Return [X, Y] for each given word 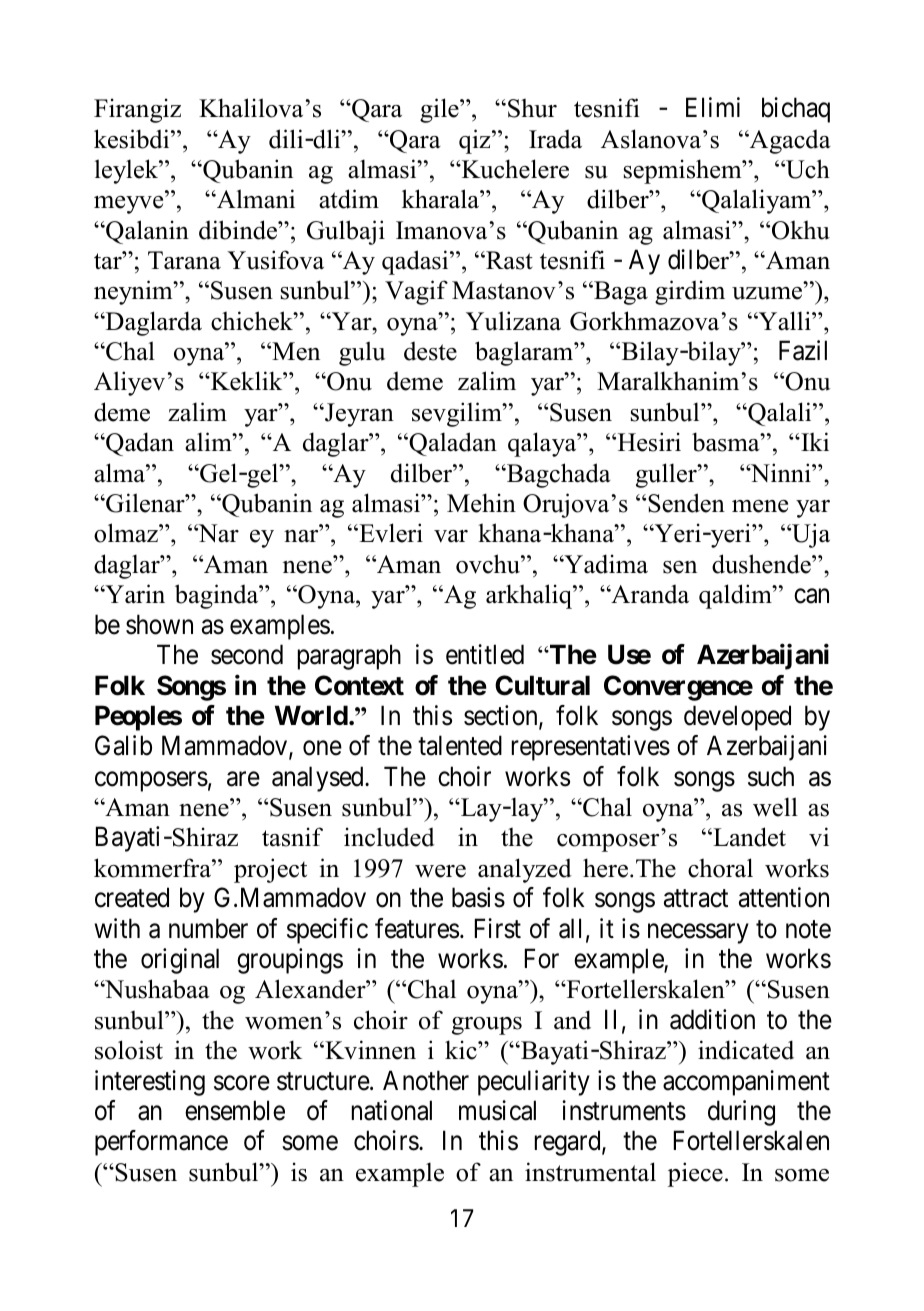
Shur [532, 108]
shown [159, 624]
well [775, 807]
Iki [814, 441]
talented [460, 745]
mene [760, 506]
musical [497, 1110]
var [451, 536]
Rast [508, 260]
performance [161, 1143]
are [243, 779]
